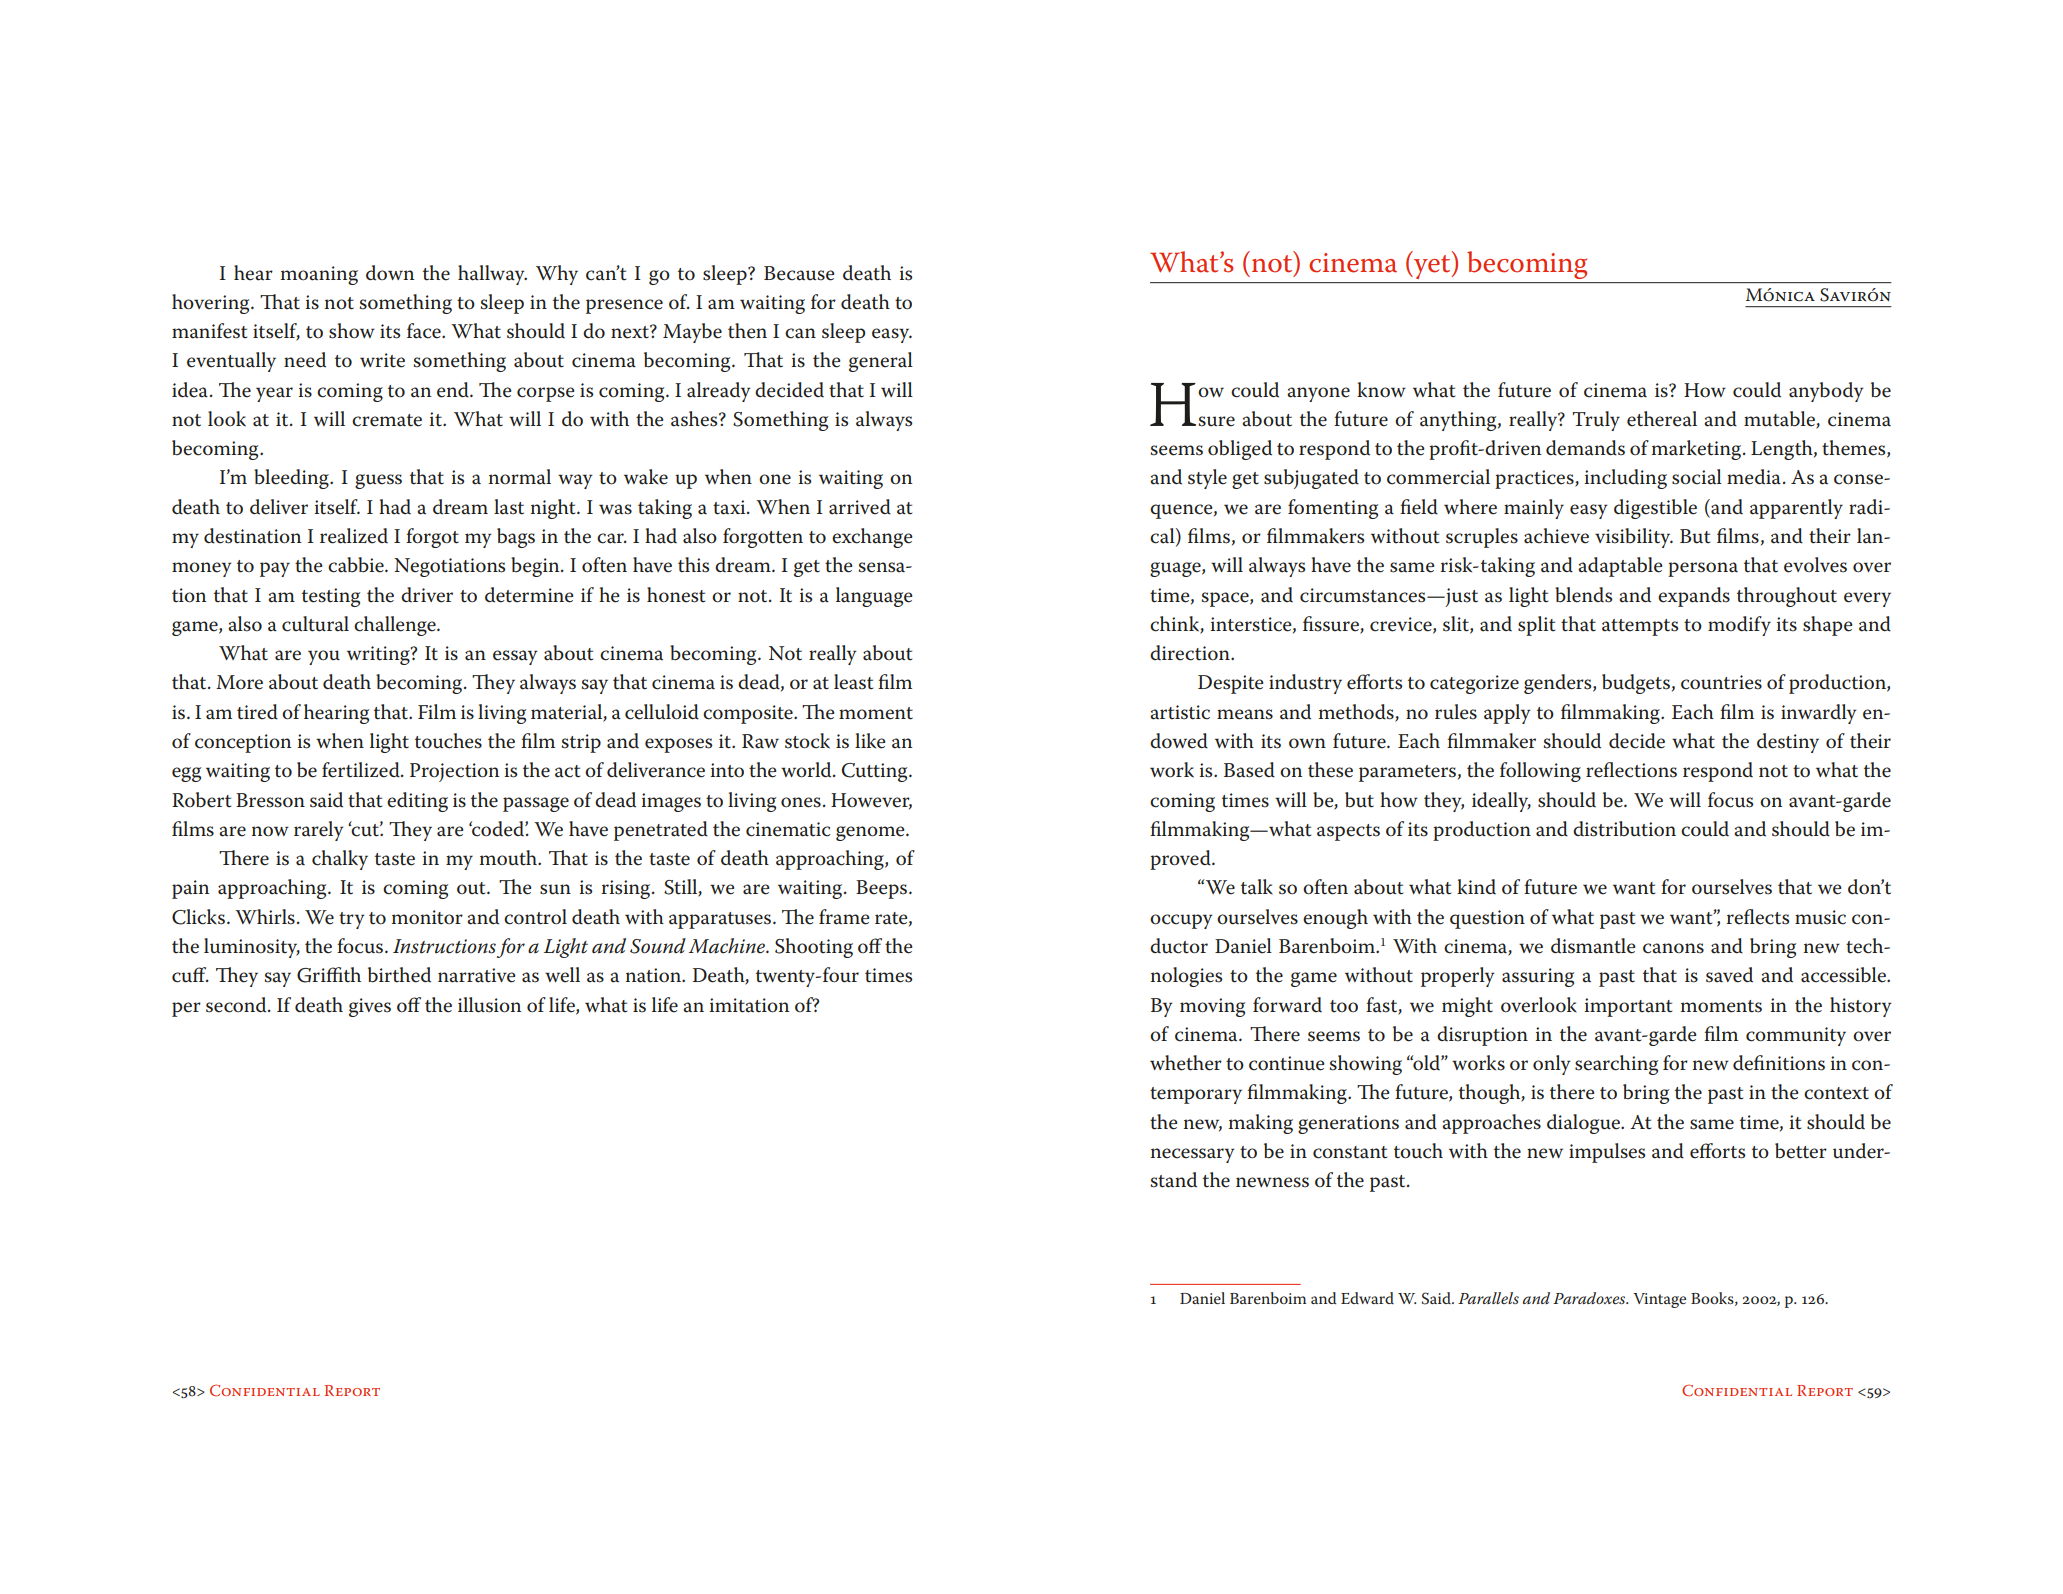 This screenshot has width=2063, height=1594. Describe the element at coordinates (881, 362) in the screenshot. I see `general` at that location.
